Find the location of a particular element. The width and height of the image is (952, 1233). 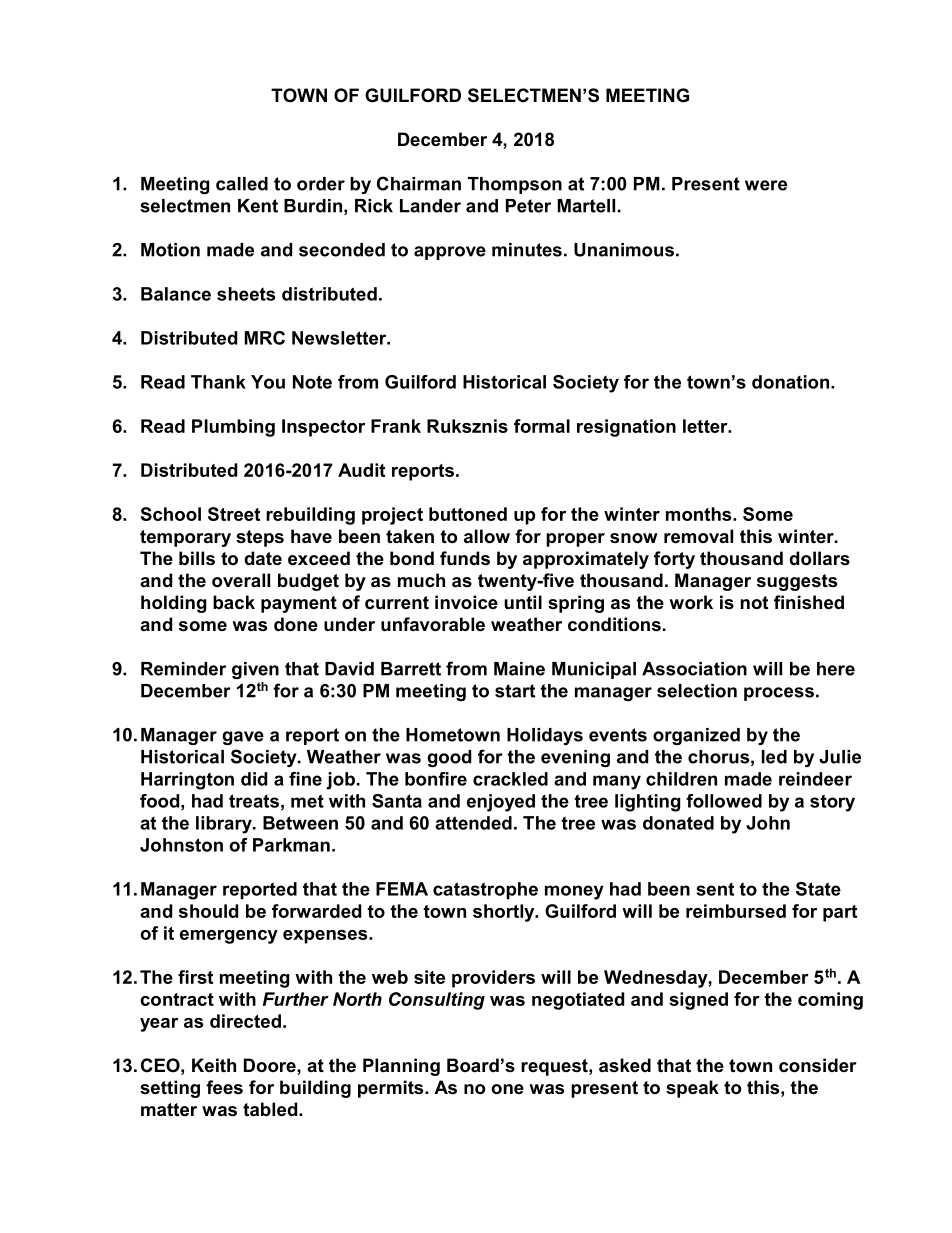

Planning is located at coordinates (401, 1067).
